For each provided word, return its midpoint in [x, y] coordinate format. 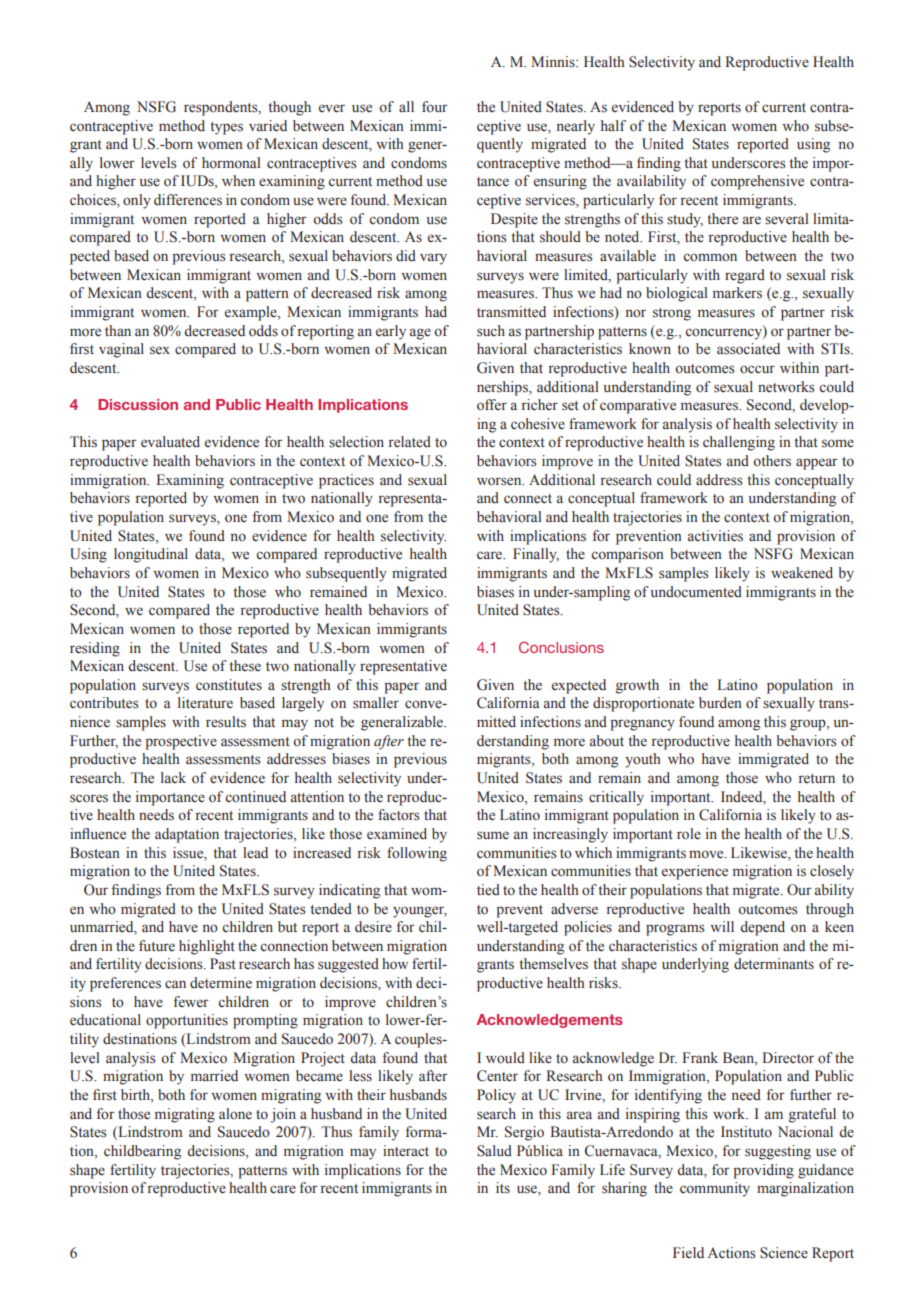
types [226, 128]
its [503, 1187]
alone [235, 1114]
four [435, 106]
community [715, 1189]
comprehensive [757, 182]
